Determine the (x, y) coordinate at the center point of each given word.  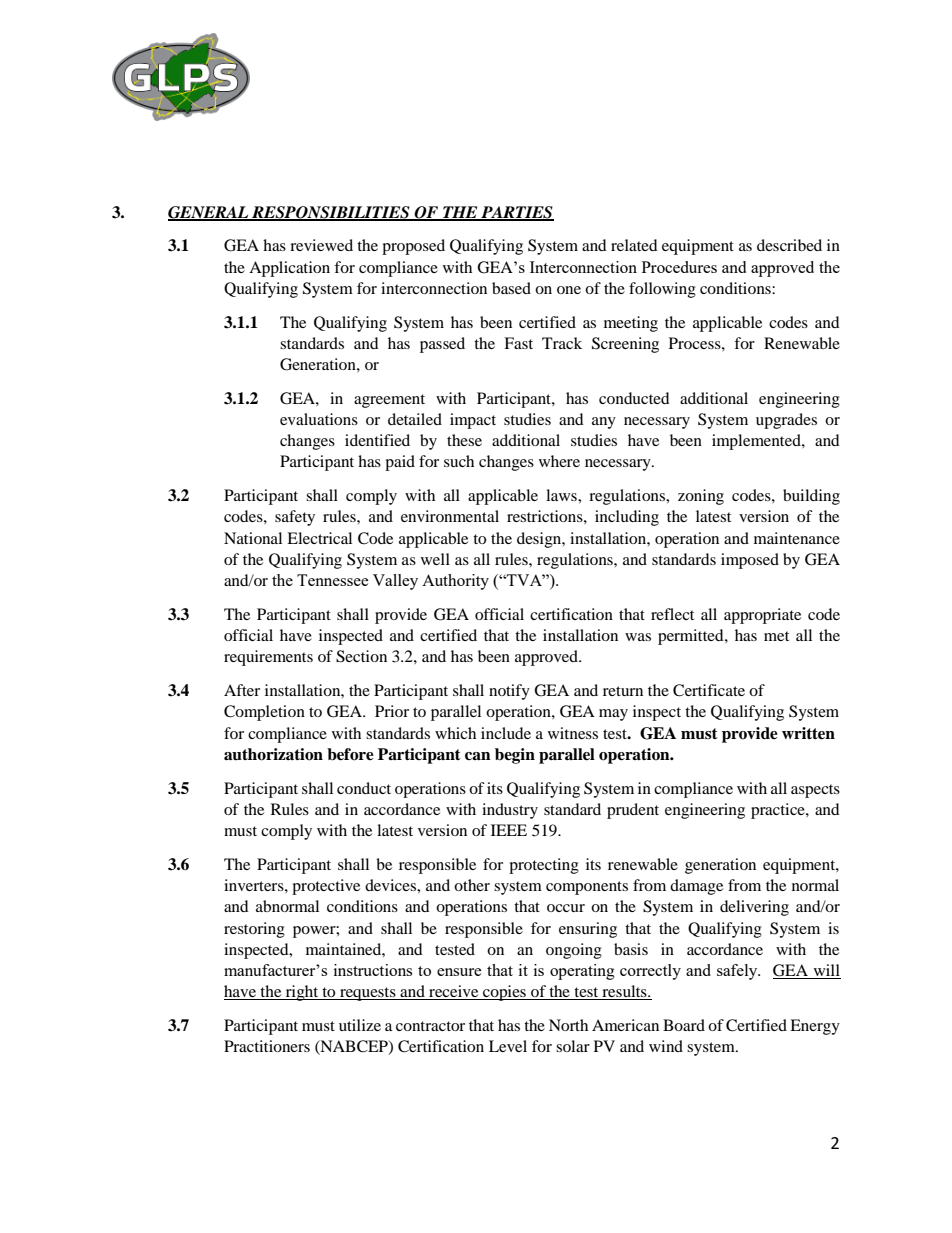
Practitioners (267, 1046)
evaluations (319, 419)
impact (473, 421)
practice (779, 811)
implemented (757, 442)
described (789, 245)
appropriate (762, 616)
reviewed (321, 245)
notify (509, 692)
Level (508, 1046)
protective (326, 887)
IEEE (509, 830)
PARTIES (516, 213)
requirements (268, 658)
